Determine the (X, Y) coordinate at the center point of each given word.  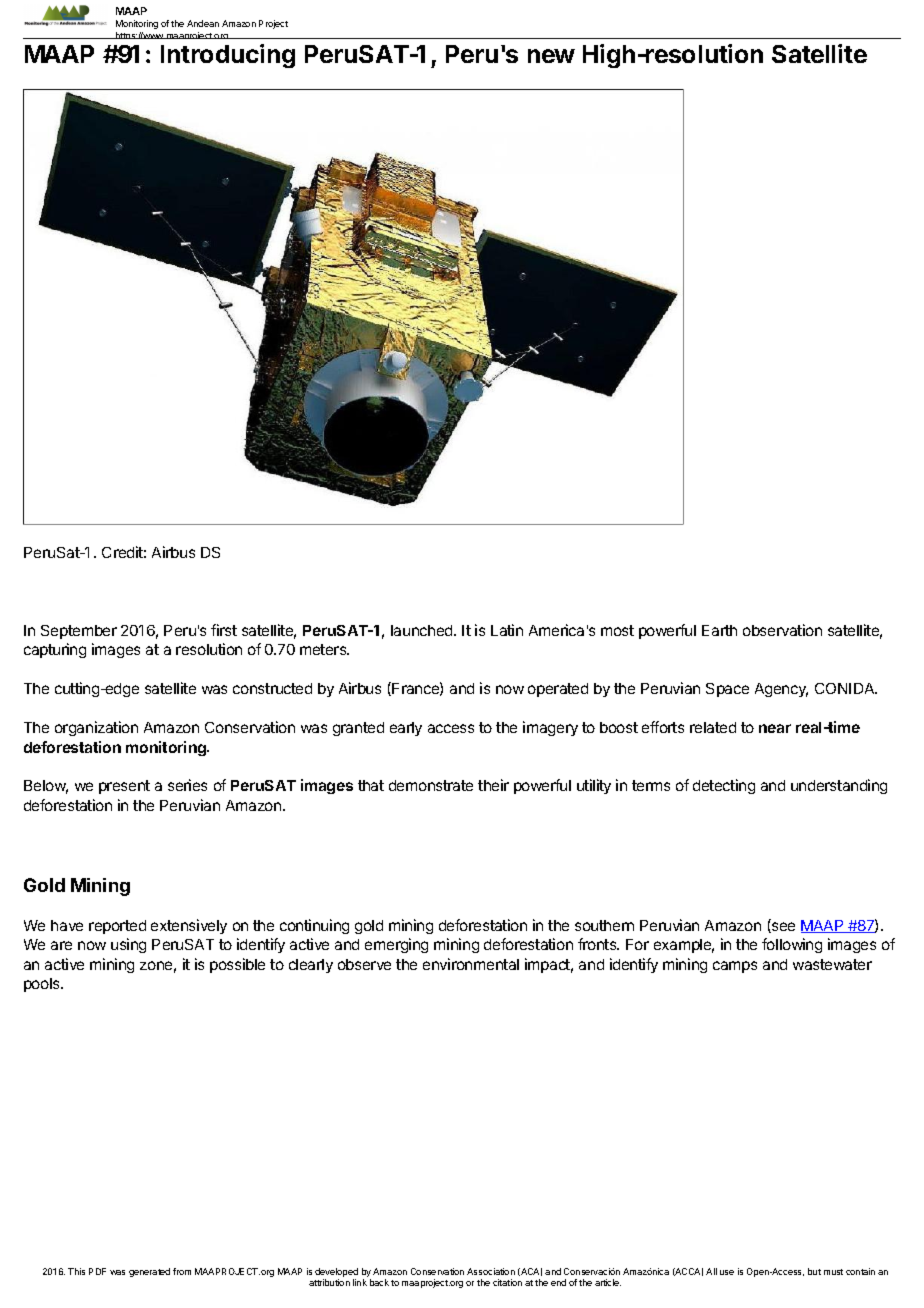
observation (782, 630)
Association (491, 1271)
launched (423, 630)
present (124, 787)
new (551, 56)
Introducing (228, 56)
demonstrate (431, 785)
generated (149, 1272)
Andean (203, 23)
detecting (724, 786)
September (79, 632)
